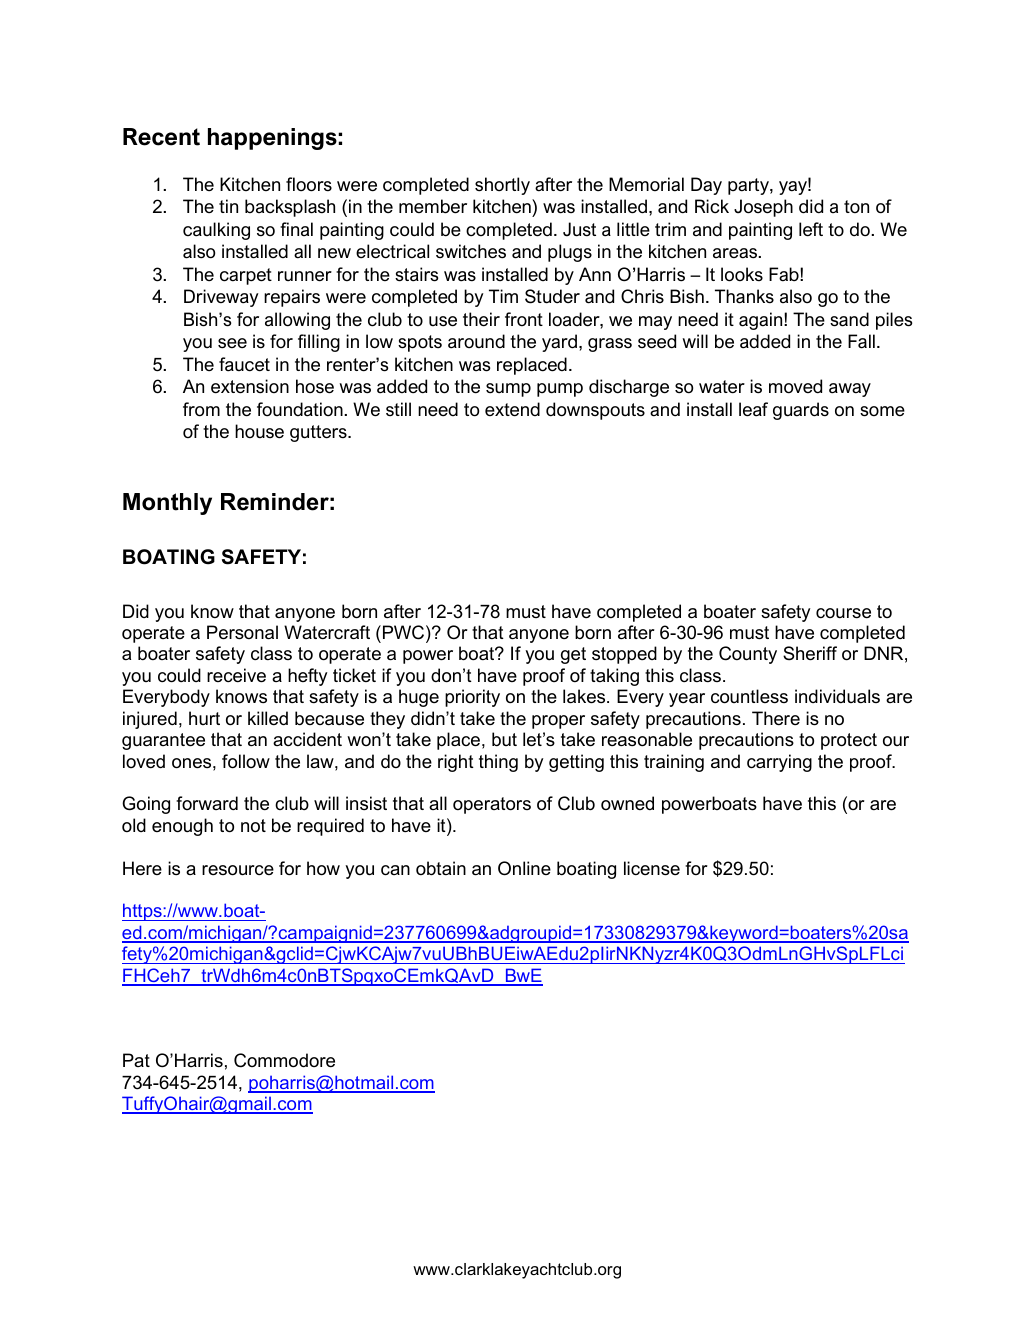 This page has height=1340, width=1036. I want to click on Recent, so click(161, 137).
